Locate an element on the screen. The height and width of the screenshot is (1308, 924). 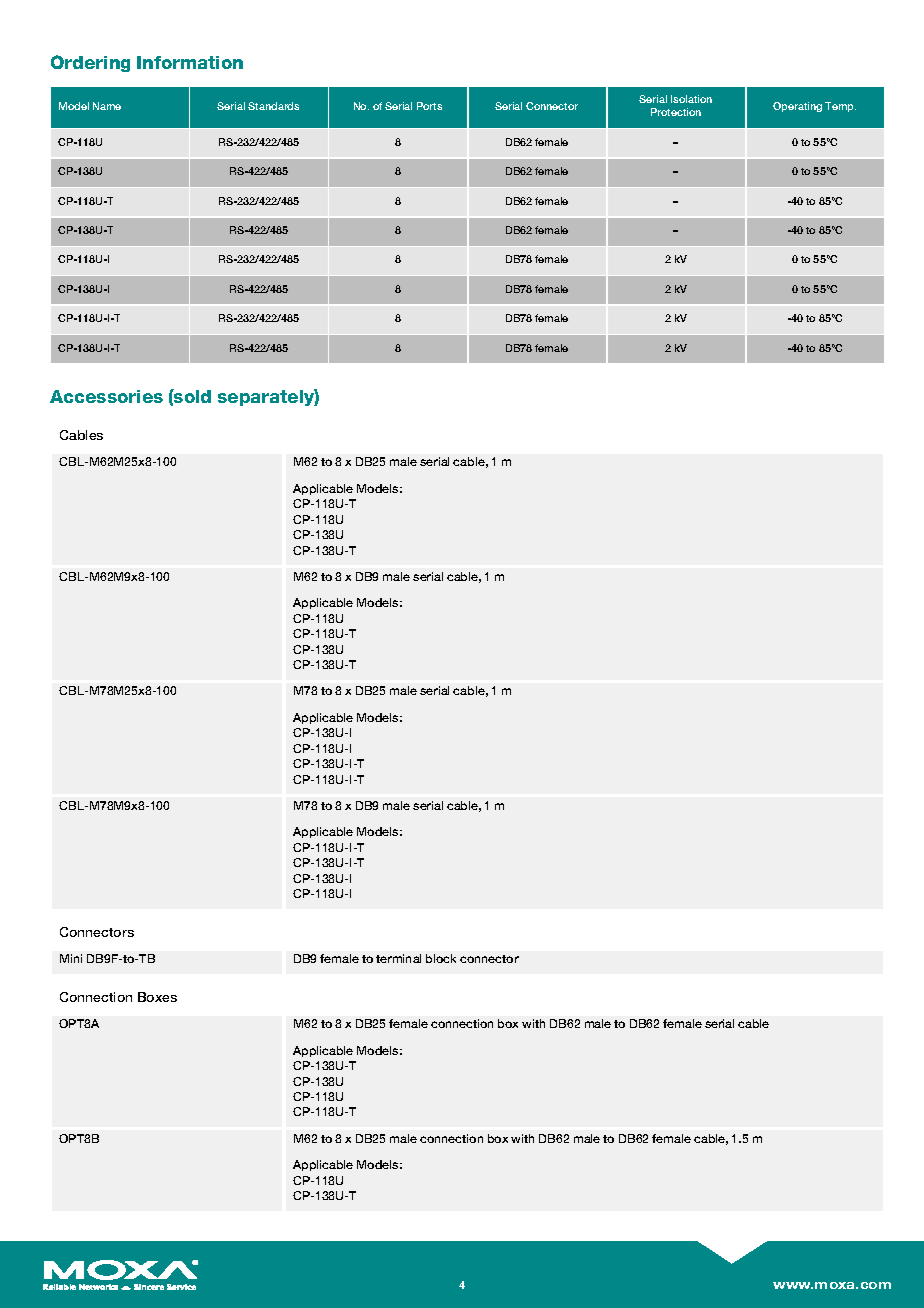
Boxes is located at coordinates (157, 997).
